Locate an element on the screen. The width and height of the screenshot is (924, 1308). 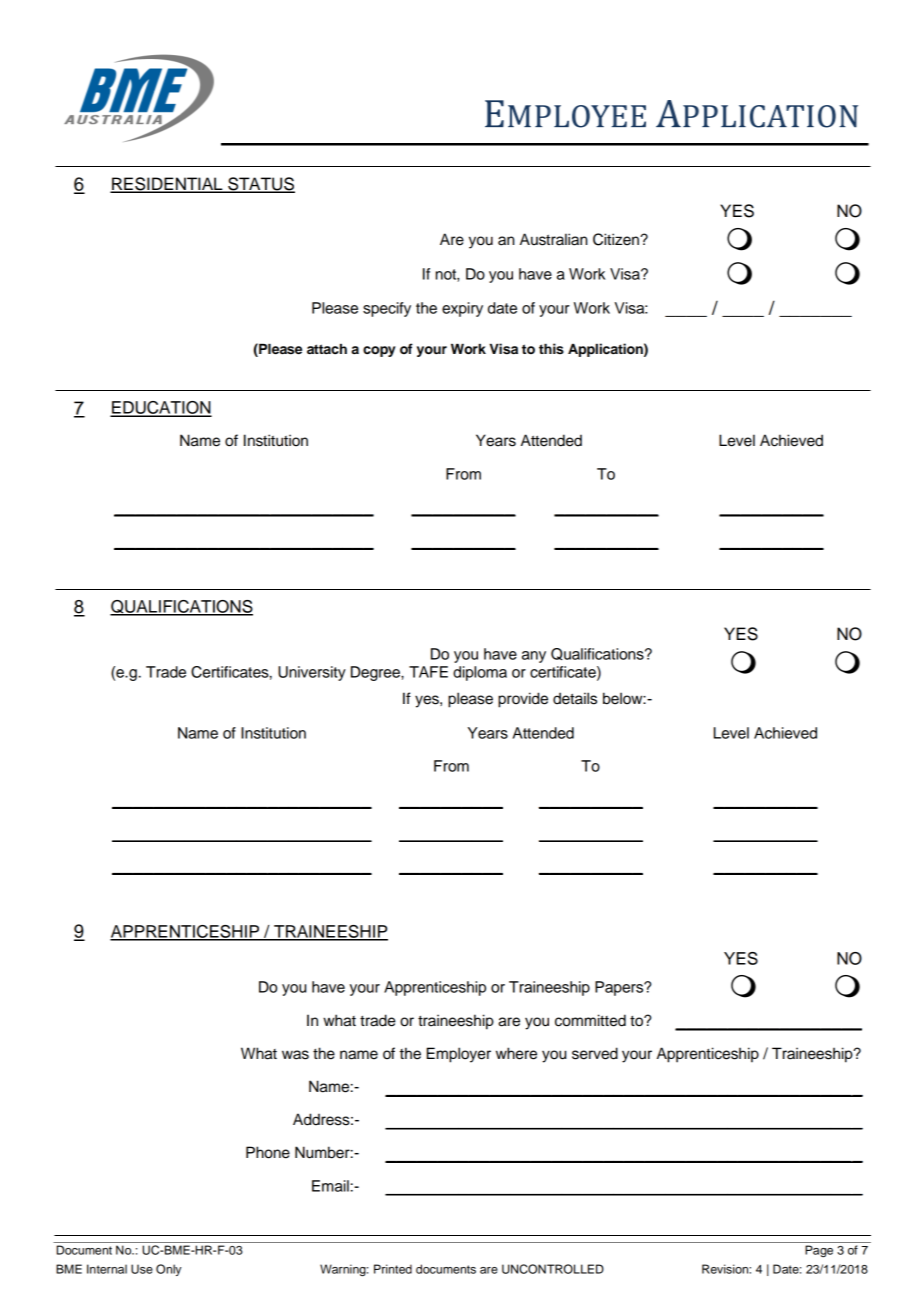
details is located at coordinates (575, 698).
